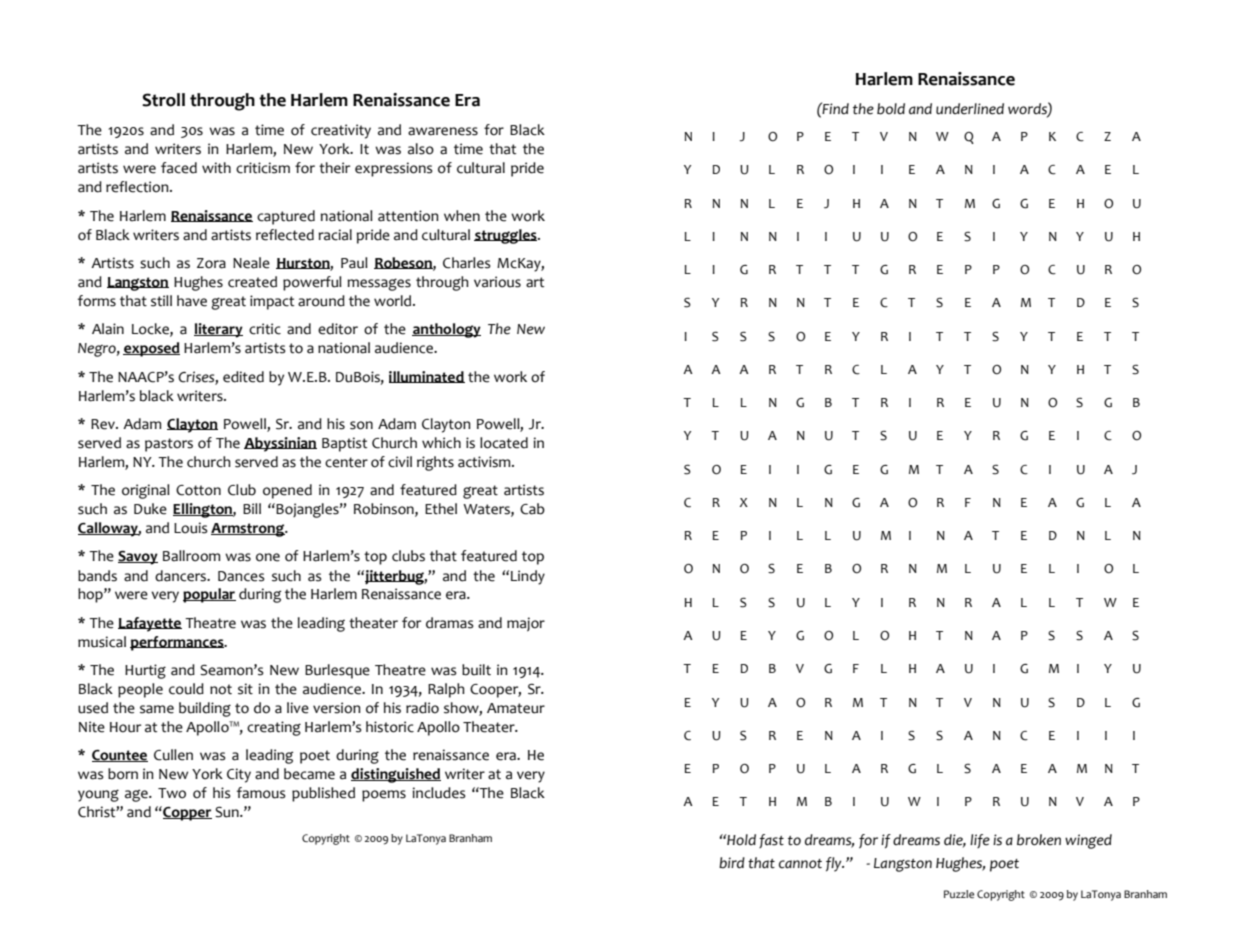 This screenshot has width=1233, height=952. I want to click on anthology, so click(446, 330).
